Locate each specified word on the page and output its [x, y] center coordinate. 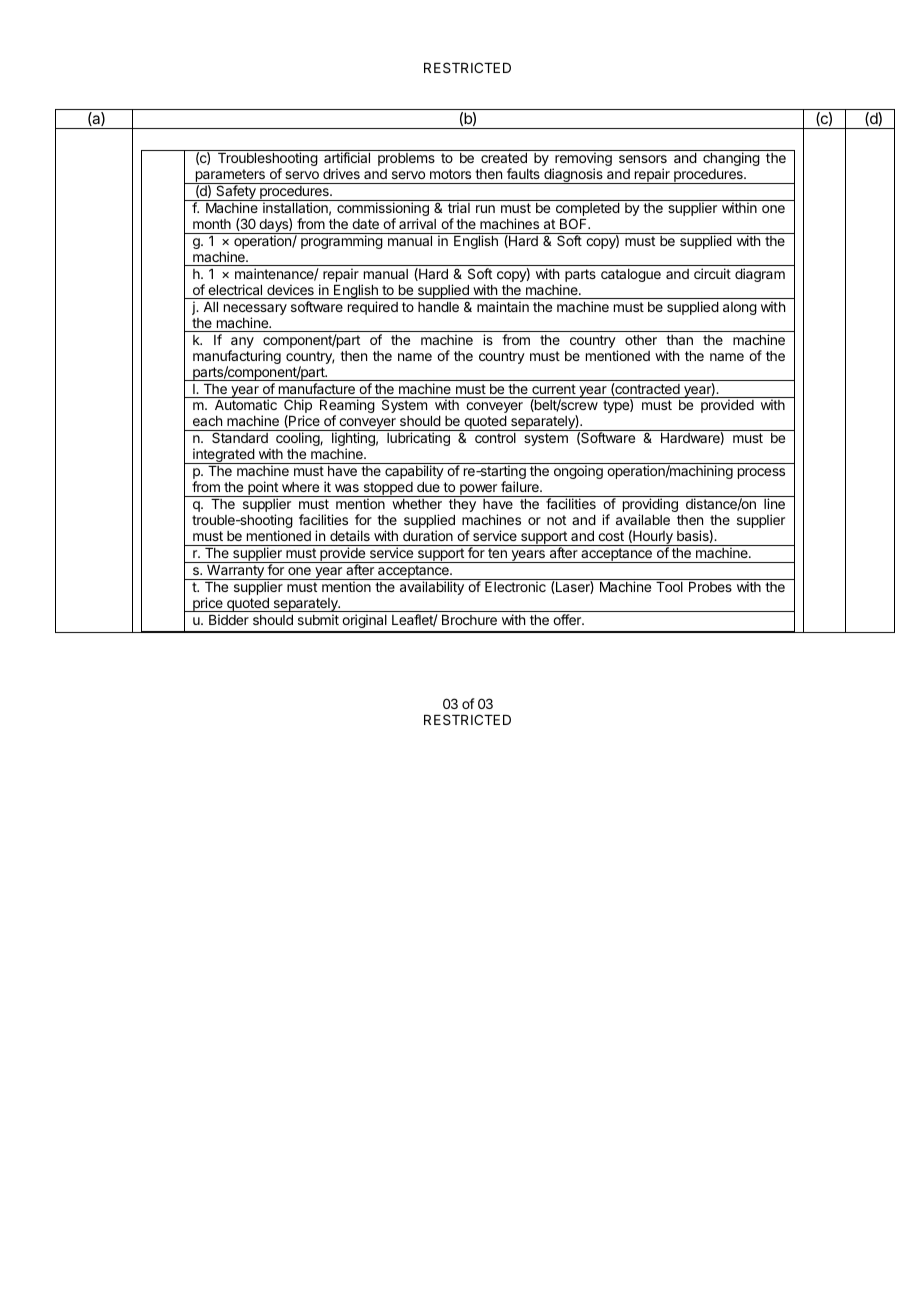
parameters [230, 176]
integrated [223, 456]
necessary [255, 311]
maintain [503, 306]
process [761, 473]
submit [318, 619]
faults [523, 173]
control [495, 438]
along [740, 308]
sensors [643, 159]
